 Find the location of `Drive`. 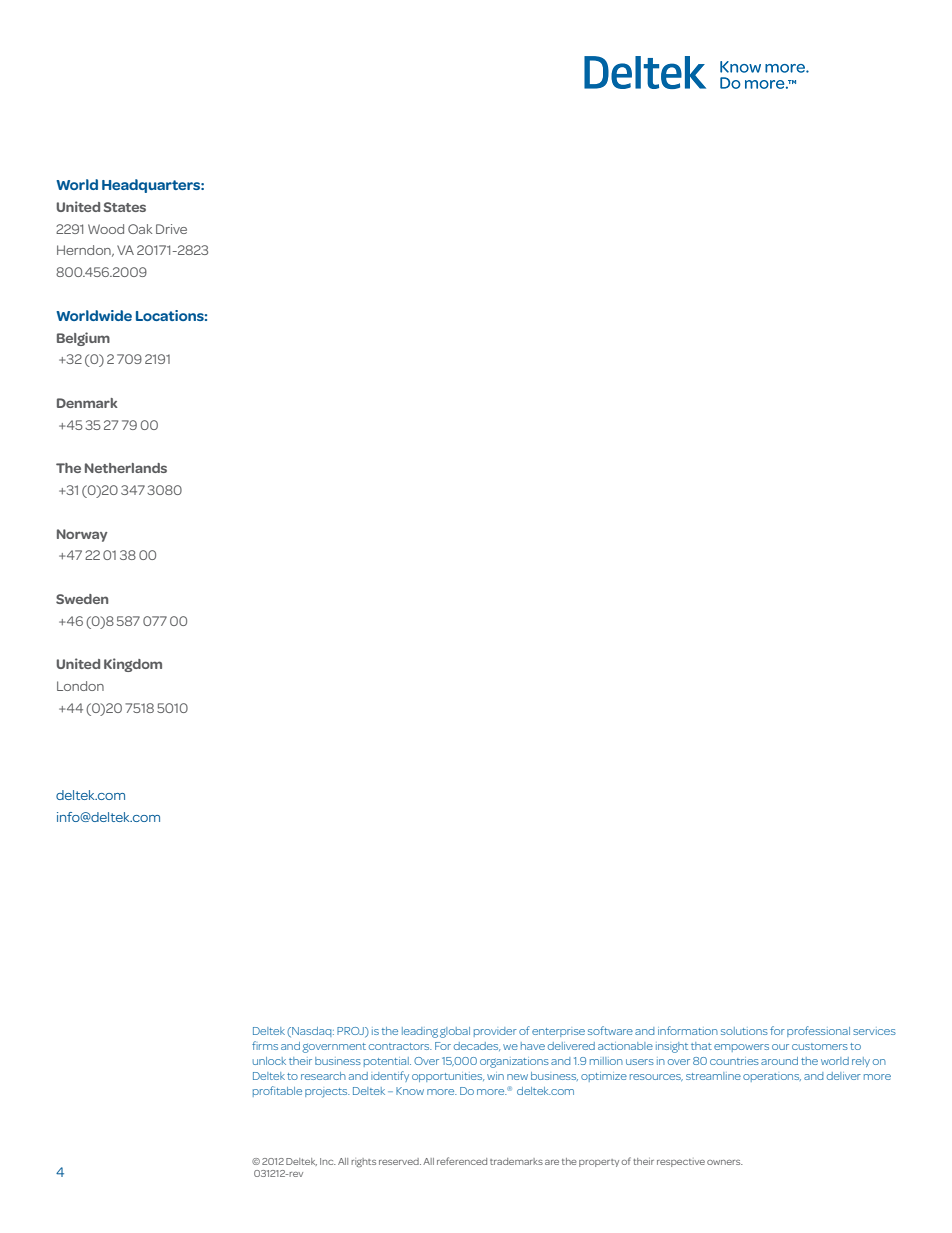

Drive is located at coordinates (171, 229).
